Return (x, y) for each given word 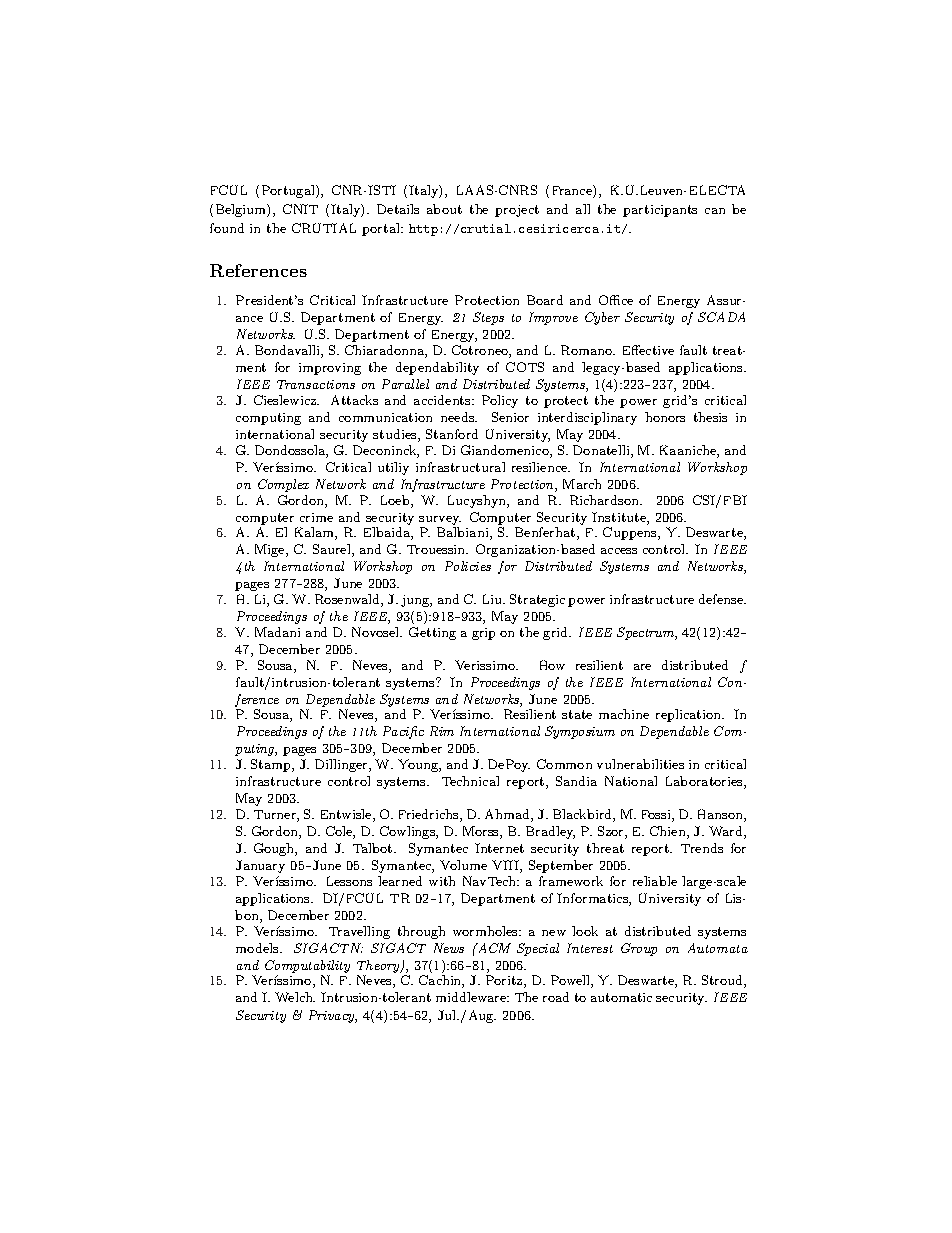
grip (483, 634)
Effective (648, 350)
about (444, 209)
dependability (437, 368)
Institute (620, 518)
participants (660, 211)
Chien (669, 832)
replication (689, 715)
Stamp (272, 765)
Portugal (289, 191)
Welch (295, 997)
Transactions (316, 384)
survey (440, 520)
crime (316, 517)
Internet (499, 848)
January (260, 866)
